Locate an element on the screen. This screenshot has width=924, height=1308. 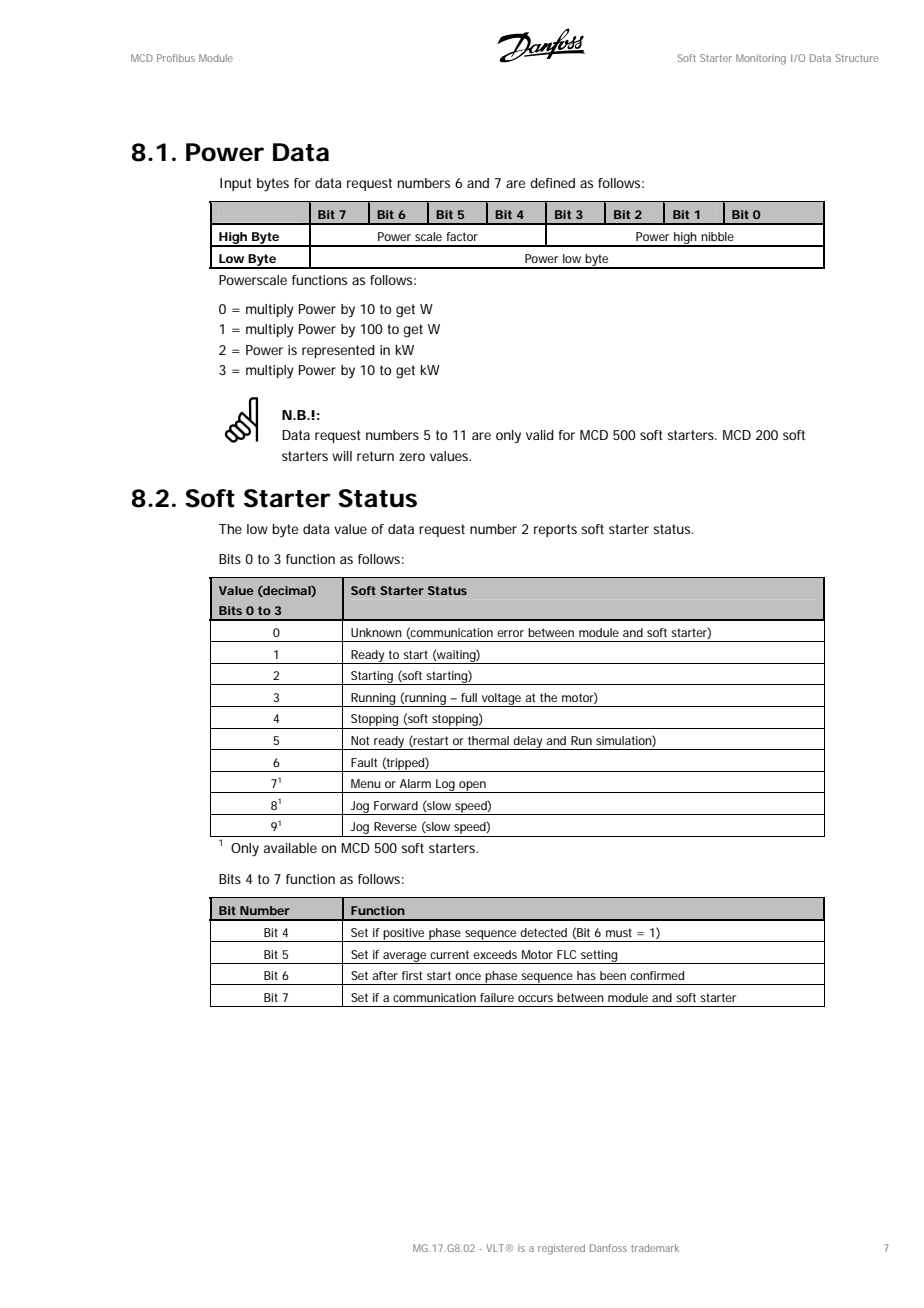
defined is located at coordinates (552, 183).
